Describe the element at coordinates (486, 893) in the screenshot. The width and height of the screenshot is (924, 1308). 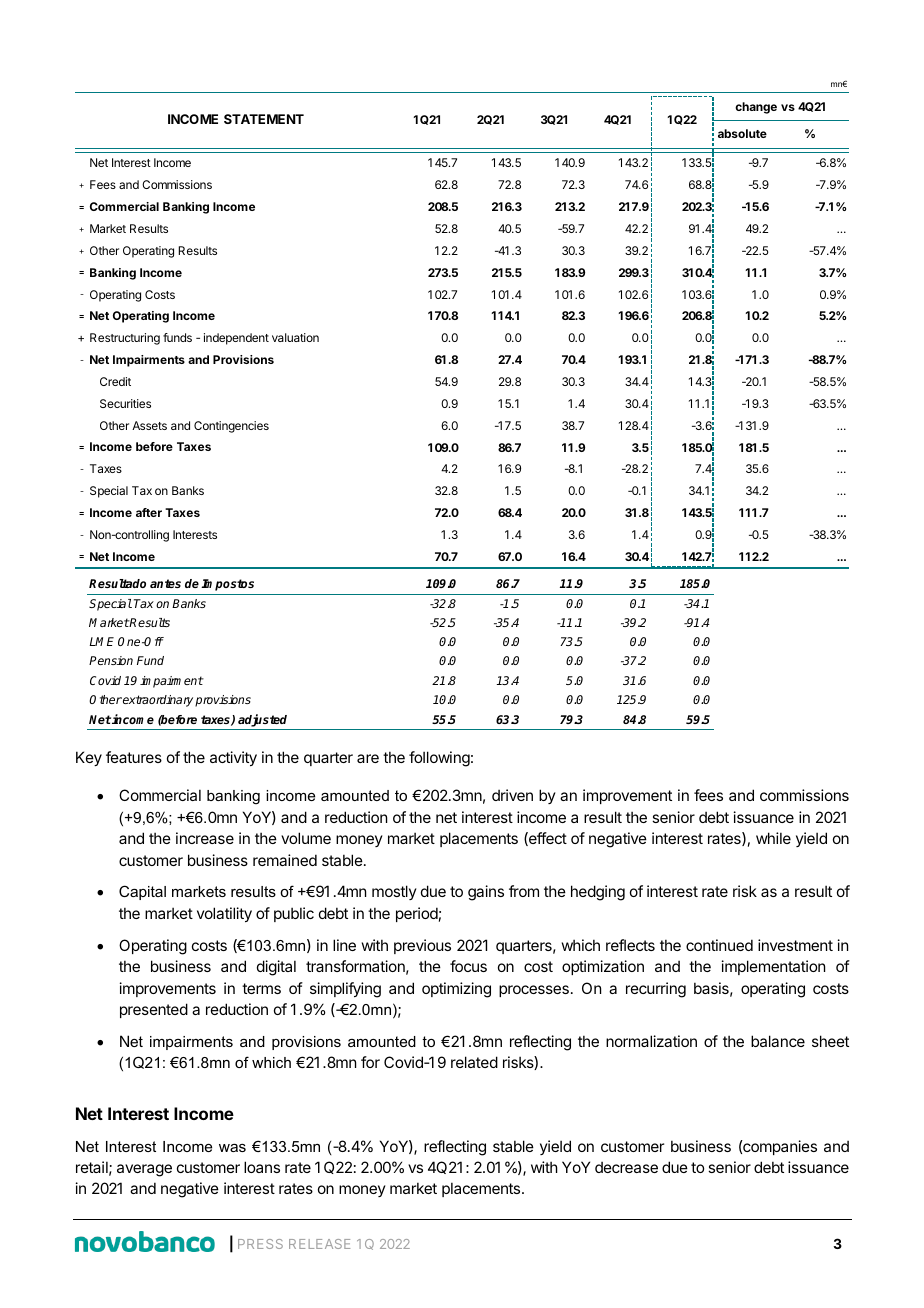
I see `gains` at that location.
